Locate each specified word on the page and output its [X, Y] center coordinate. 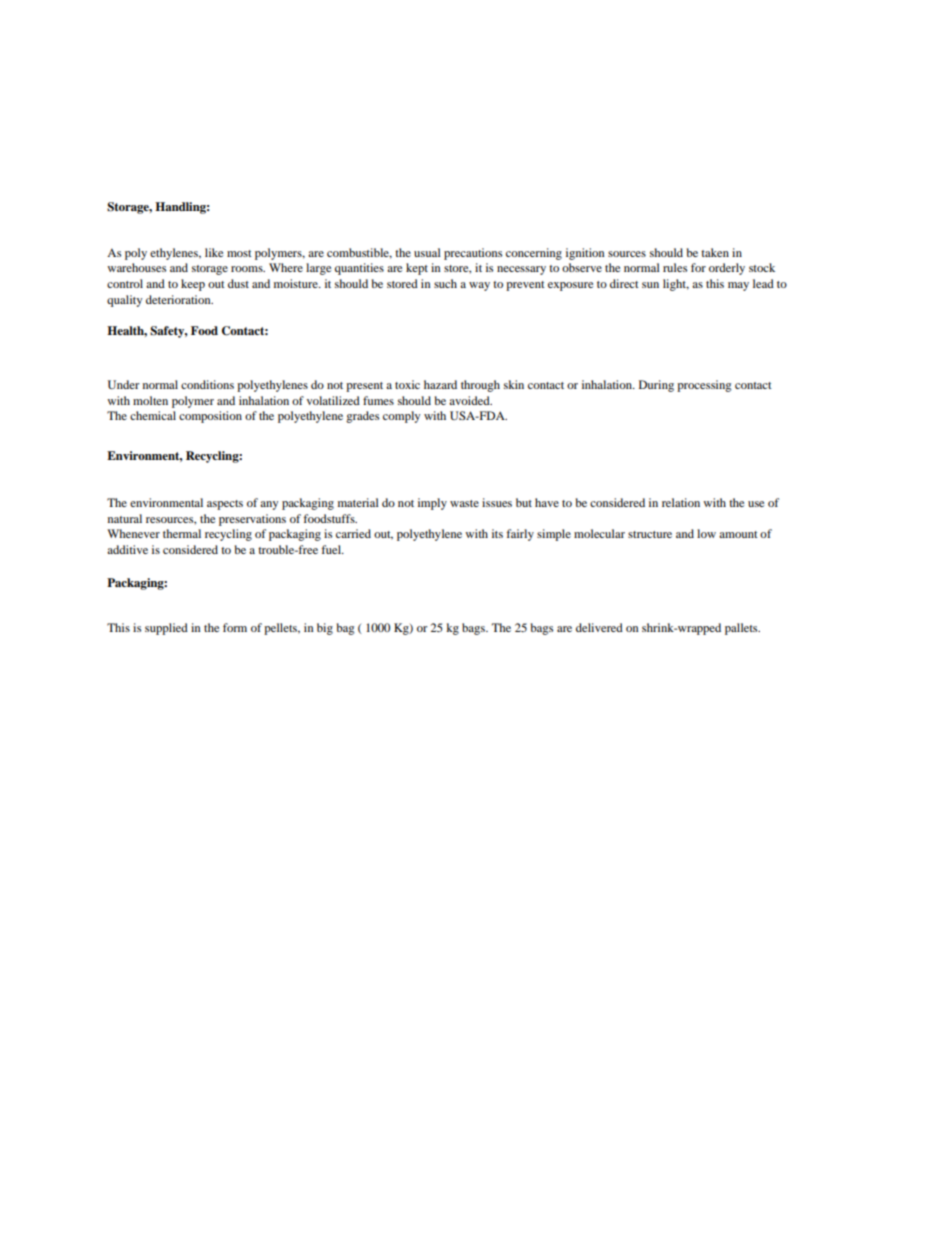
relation [681, 502]
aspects [225, 505]
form [235, 627]
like [214, 252]
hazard [440, 384]
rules [675, 267]
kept [417, 269]
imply [432, 504]
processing [704, 386]
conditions [207, 384]
